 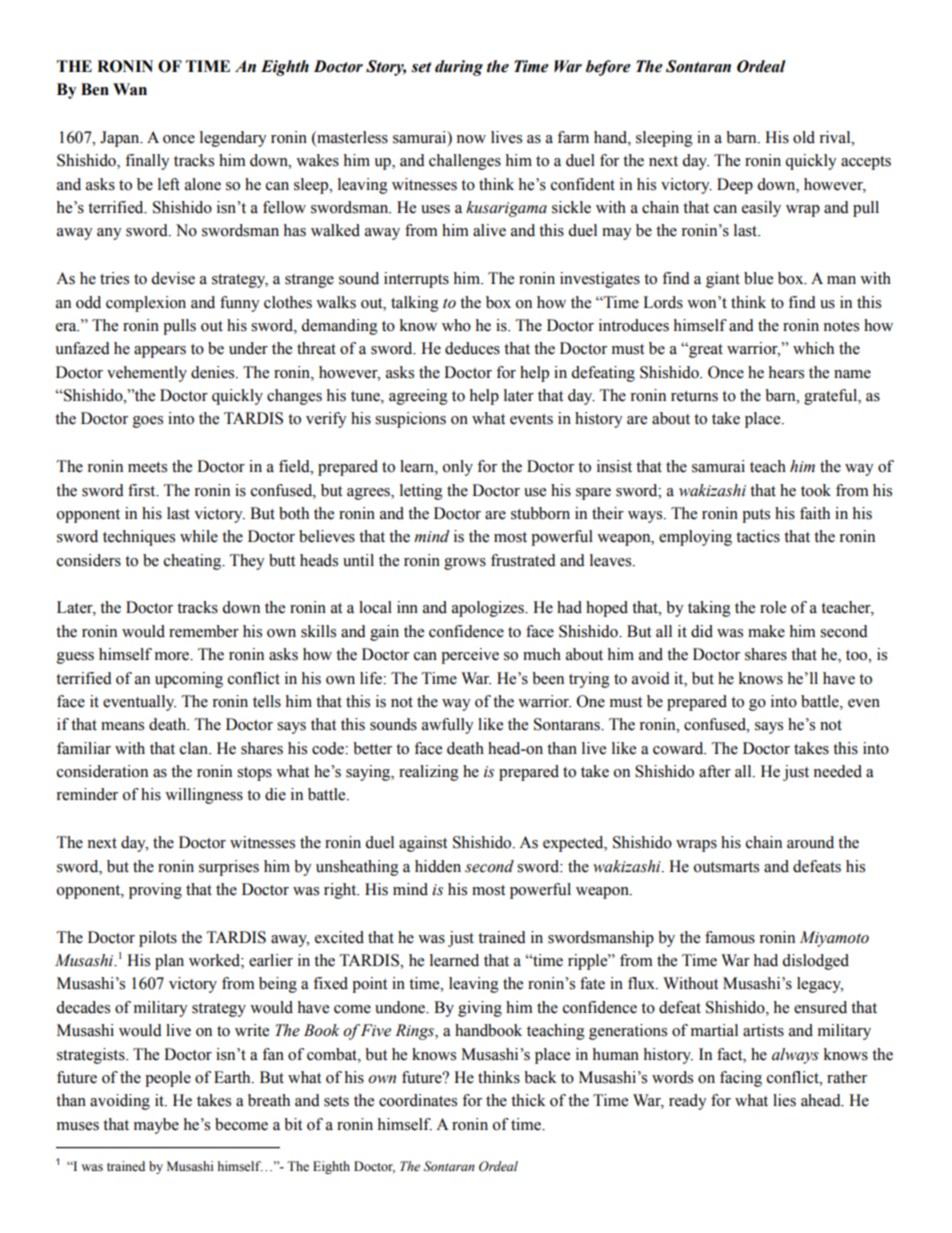 What do you see at coordinates (194, 562) in the document?
I see `cheating` at bounding box center [194, 562].
